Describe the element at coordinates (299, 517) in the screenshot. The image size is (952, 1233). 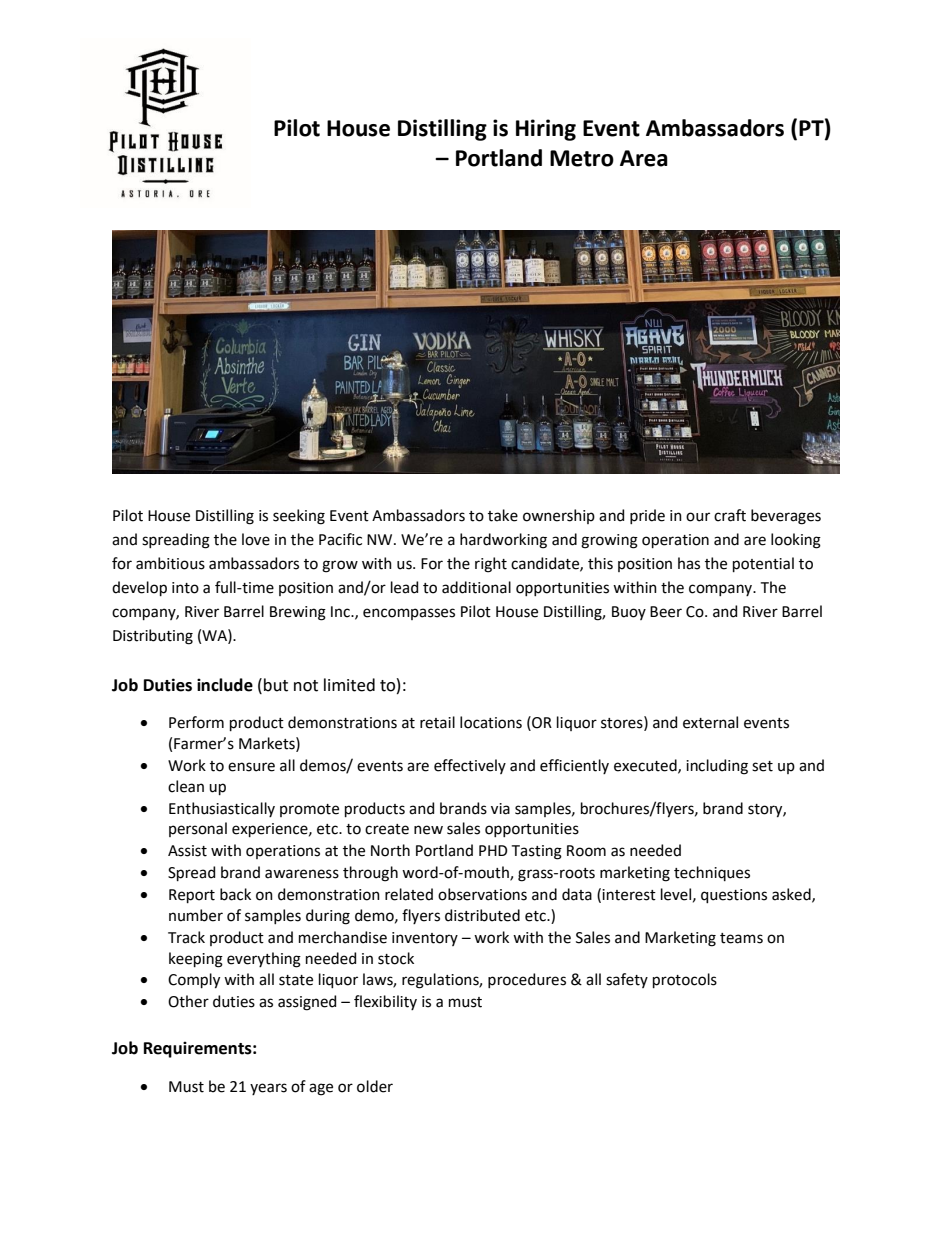
I see `seeking` at that location.
